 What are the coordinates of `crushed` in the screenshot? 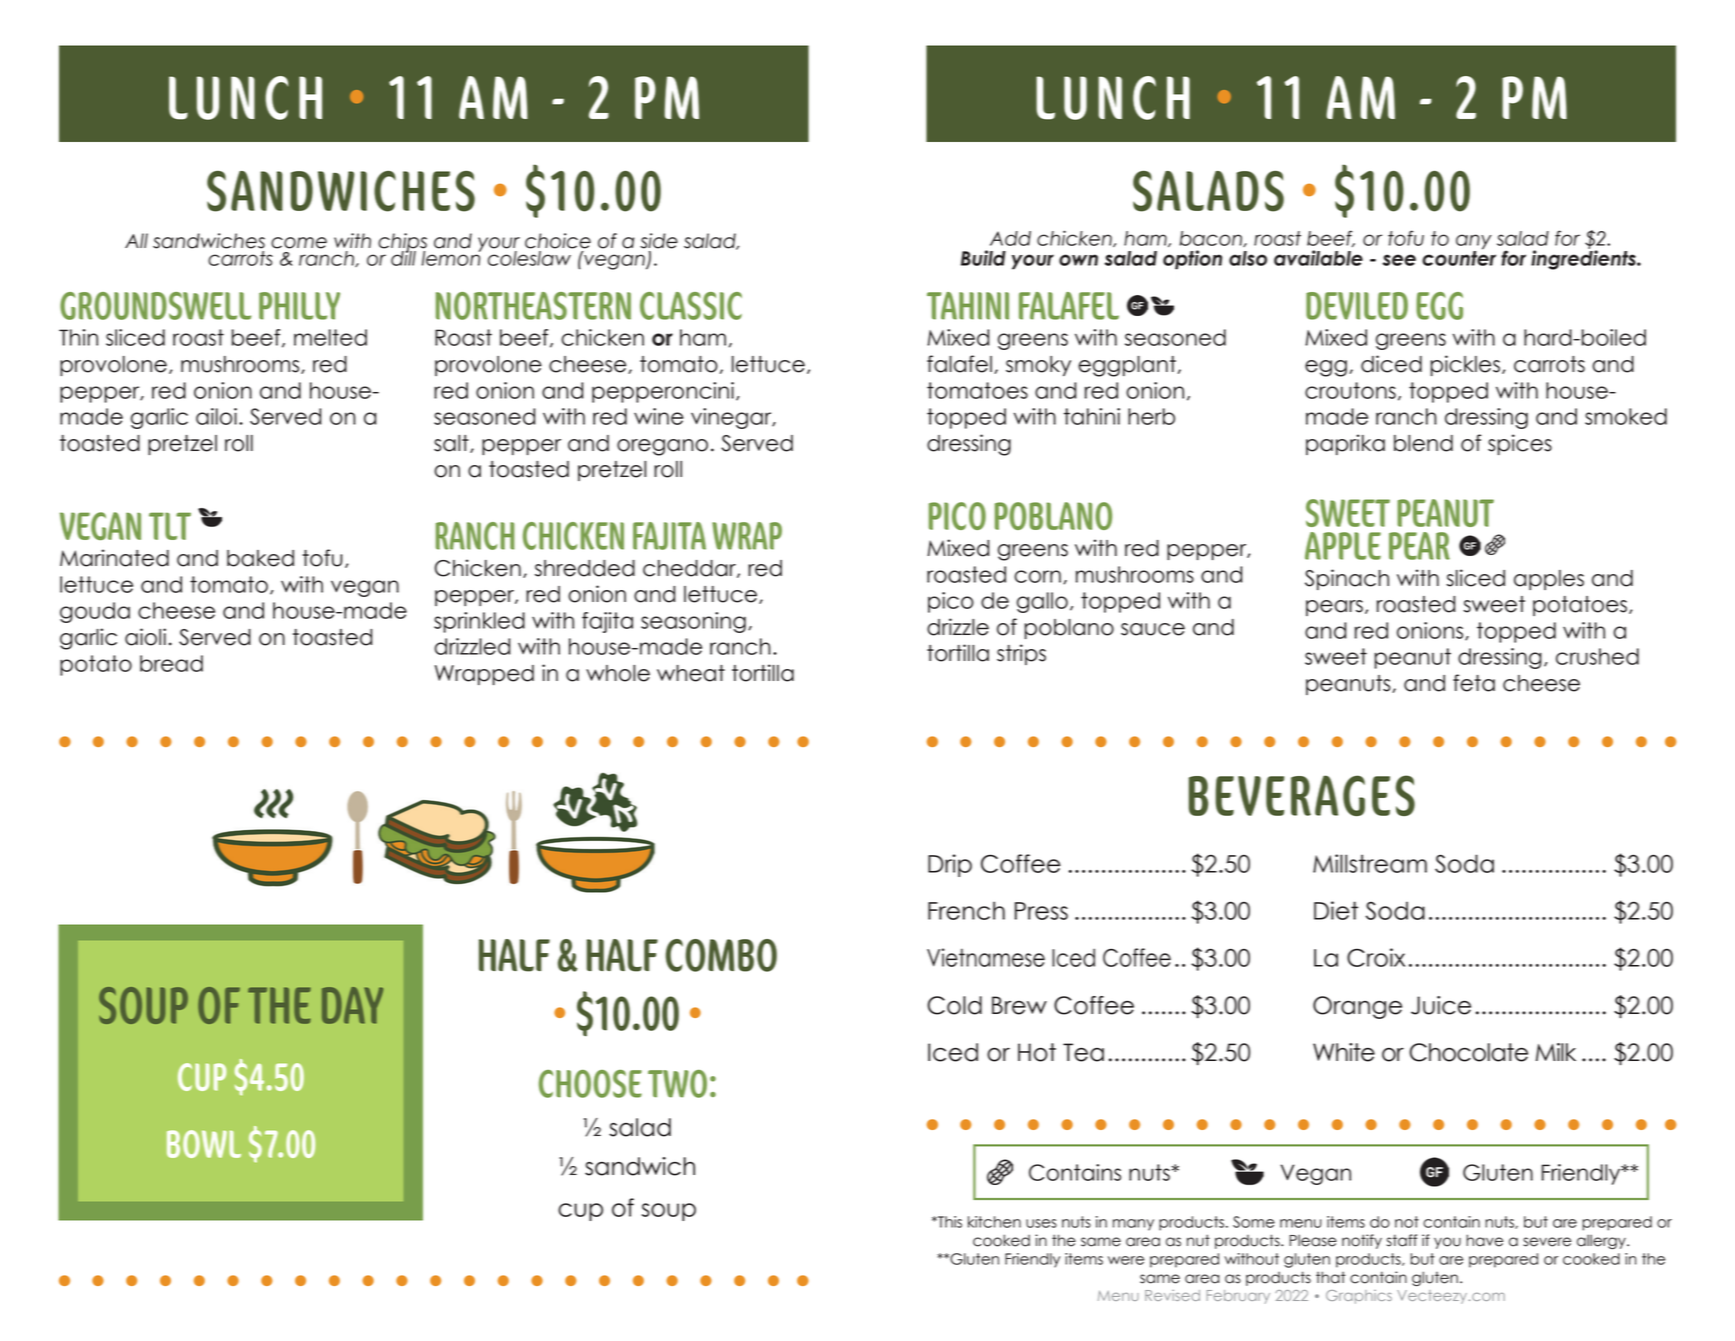 It's located at (1597, 656).
